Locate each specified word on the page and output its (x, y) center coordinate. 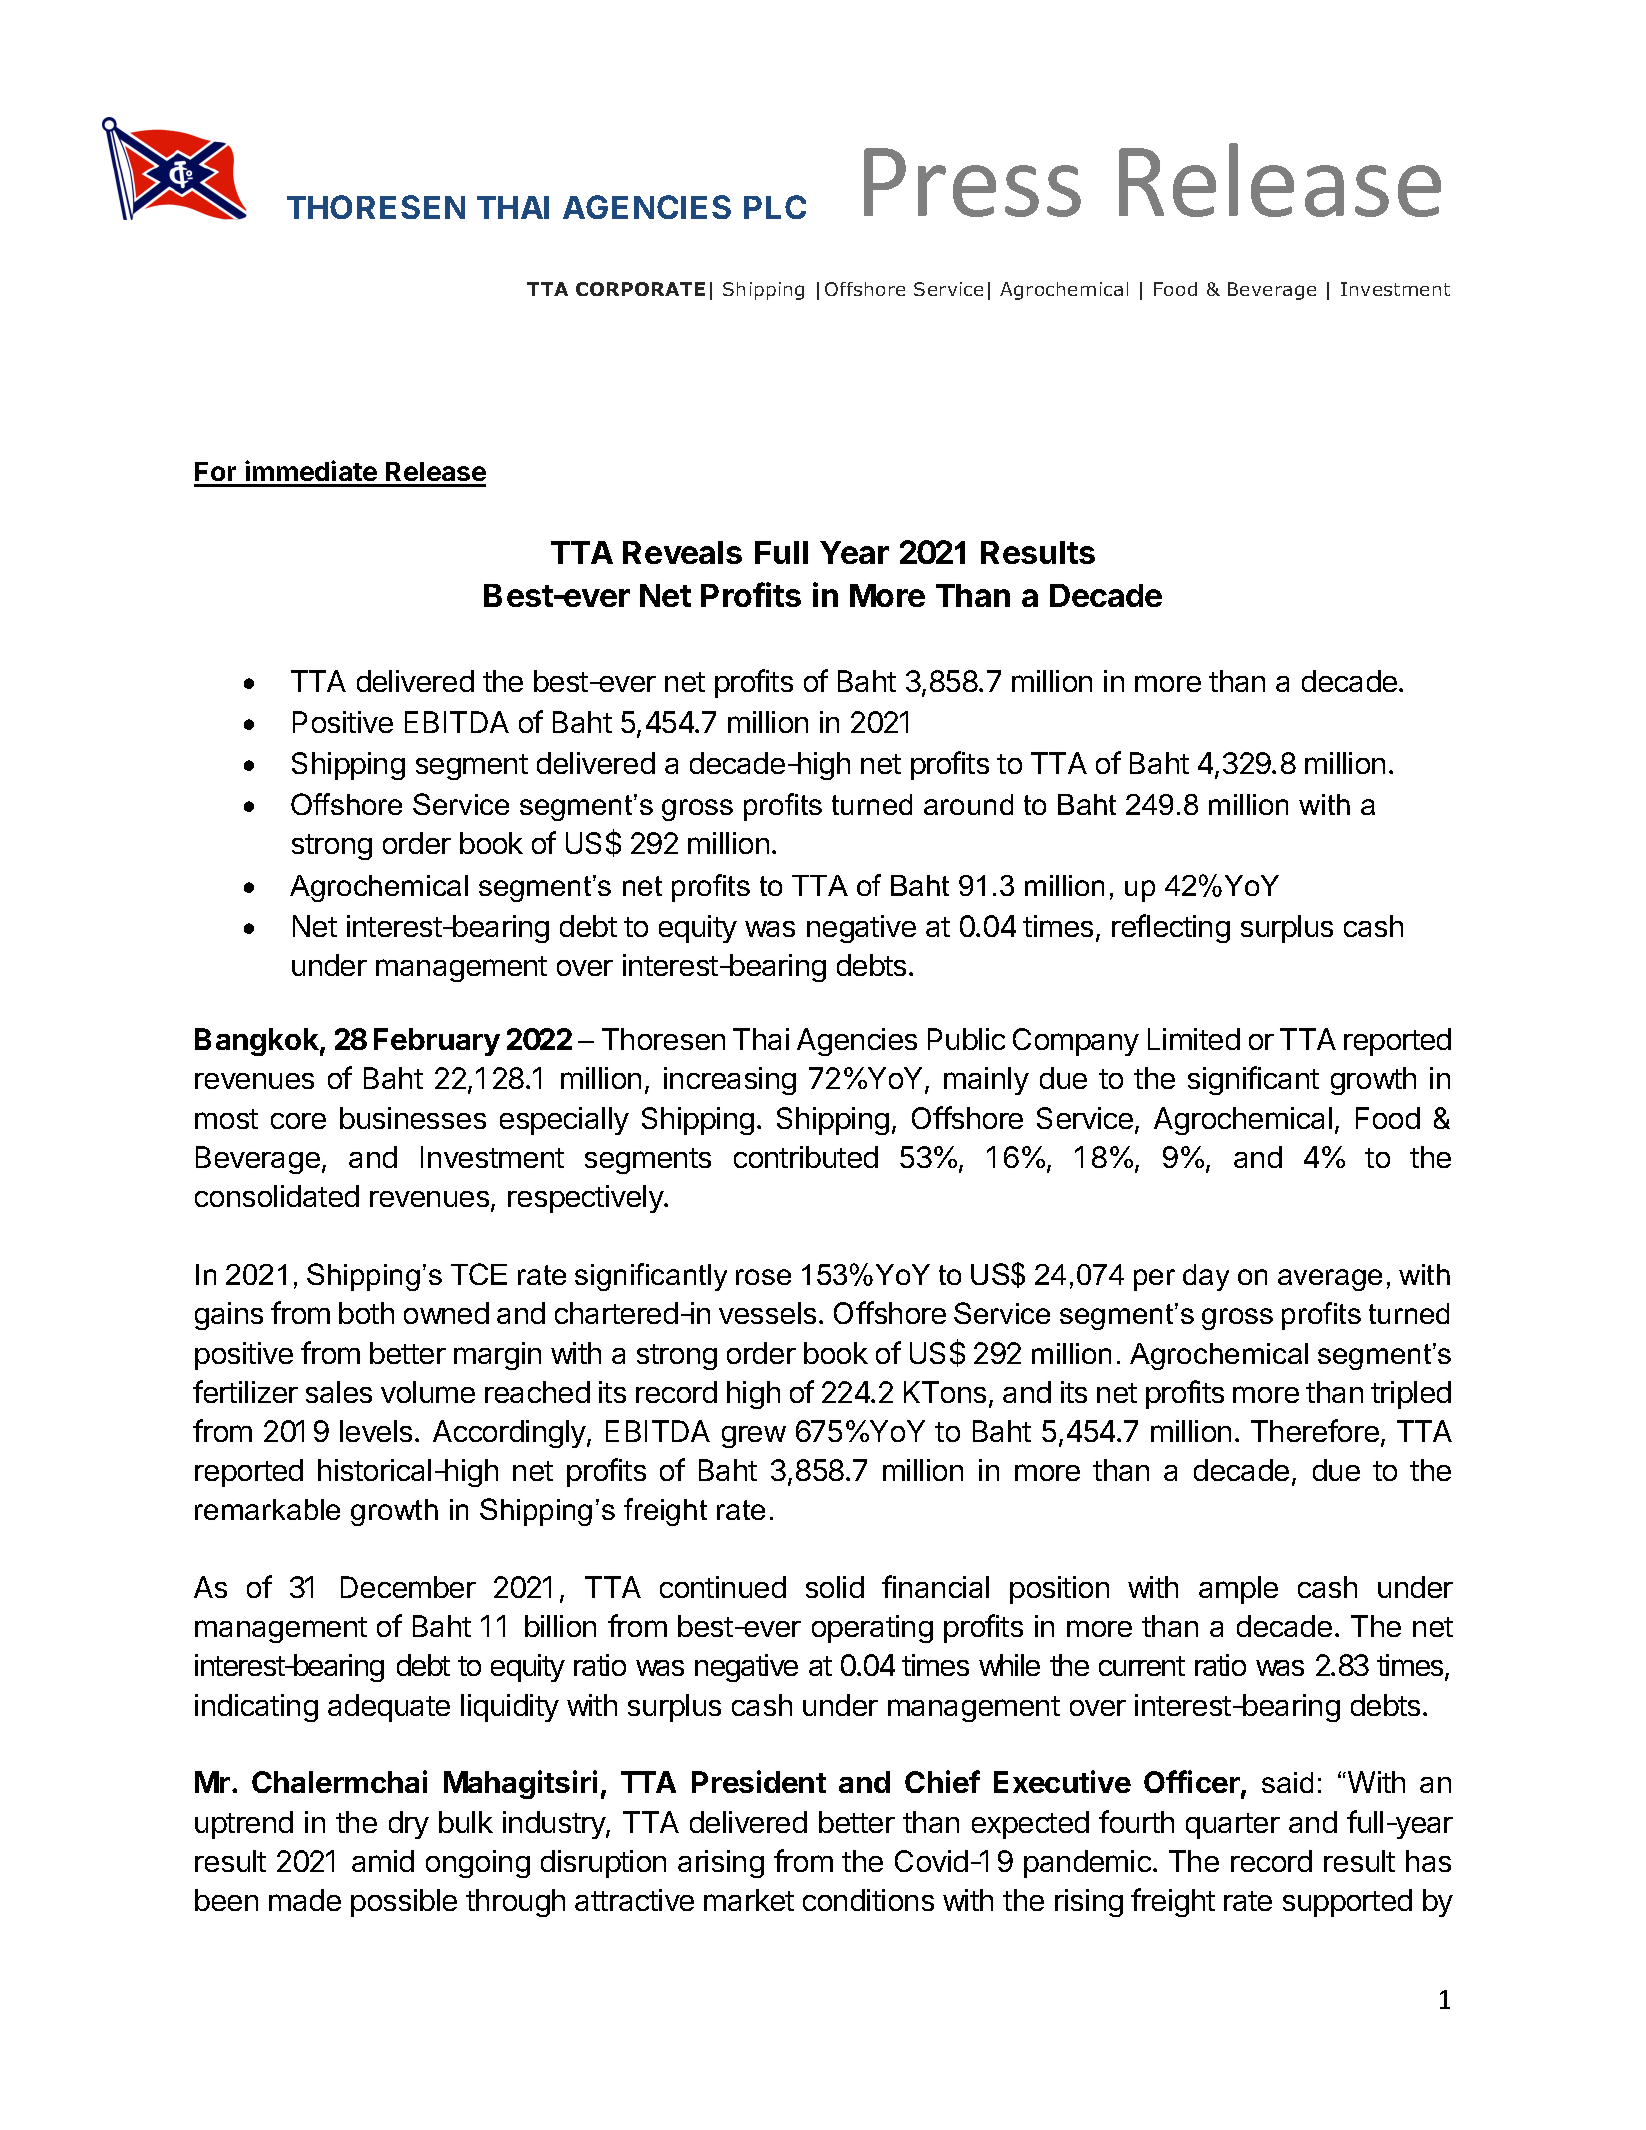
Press (972, 182)
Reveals (682, 552)
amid (383, 1861)
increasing (730, 1081)
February (437, 1042)
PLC (775, 207)
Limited (1194, 1039)
